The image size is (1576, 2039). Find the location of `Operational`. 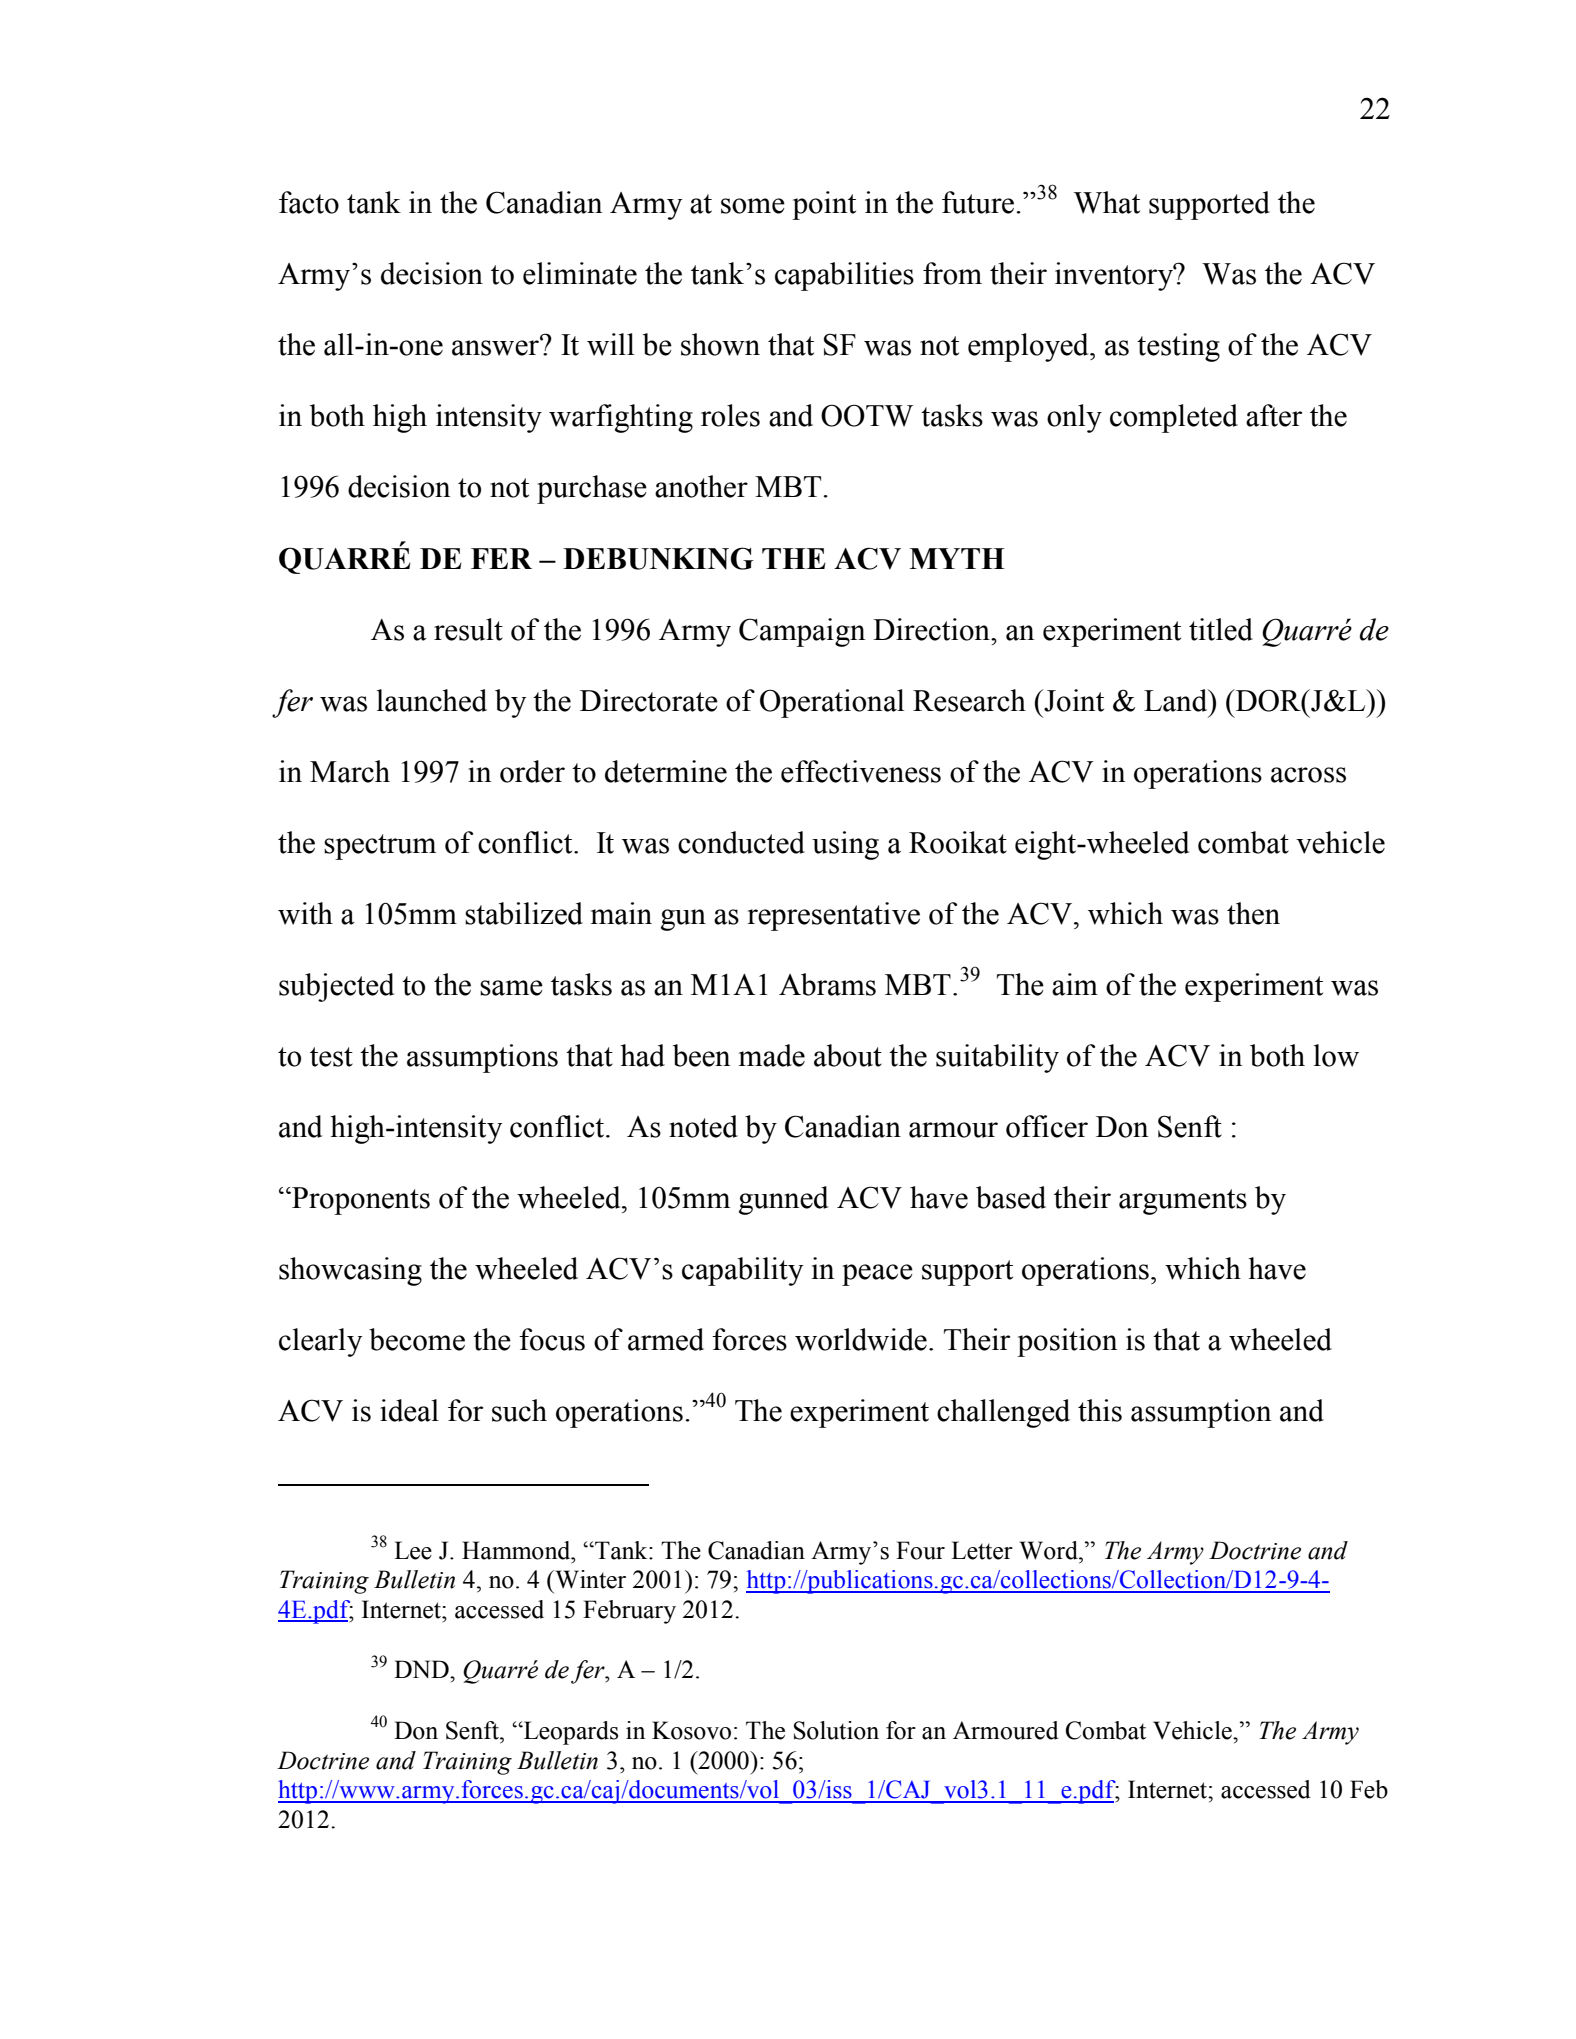

Operational is located at coordinates (832, 703).
